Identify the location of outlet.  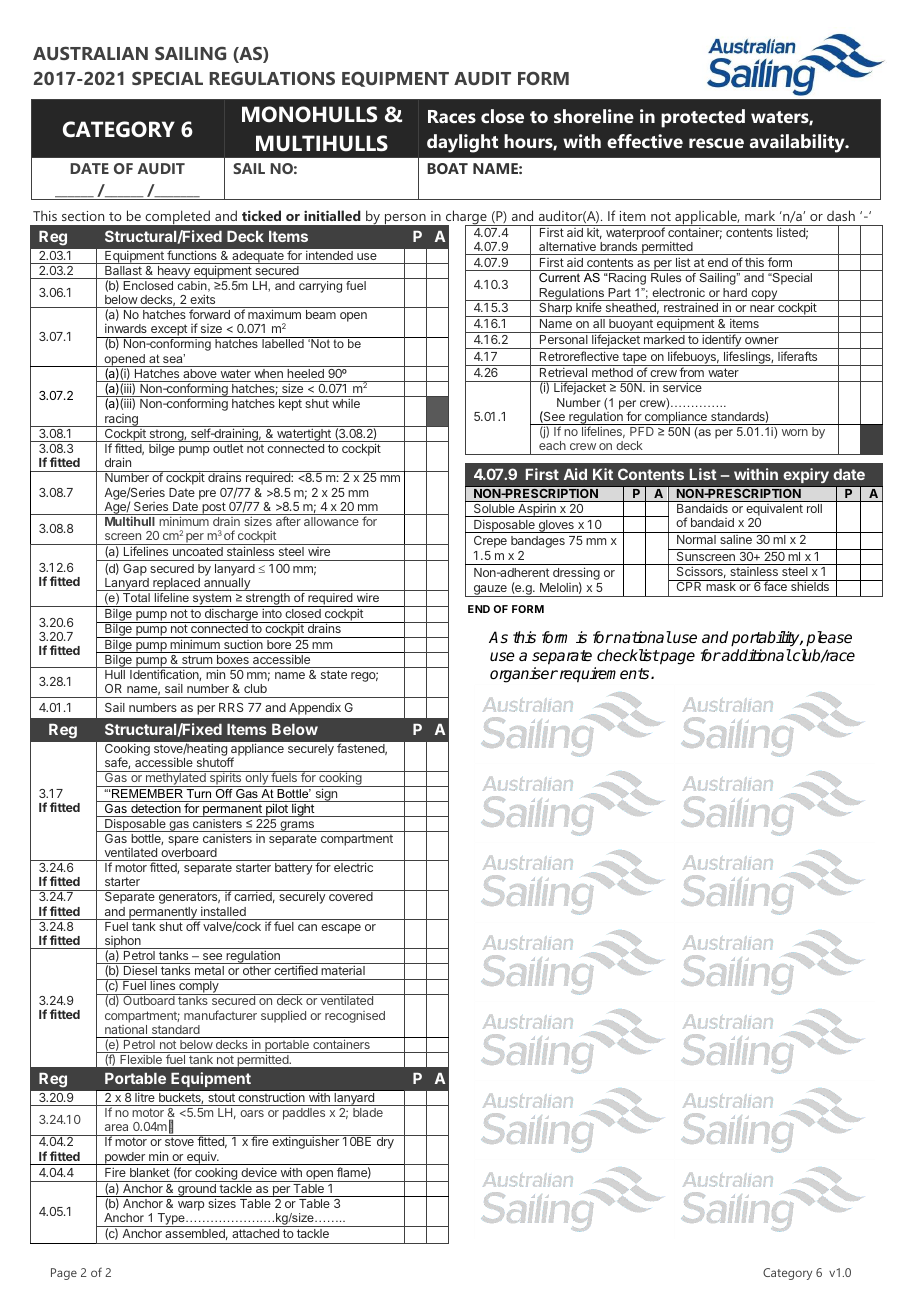
(228, 448).
